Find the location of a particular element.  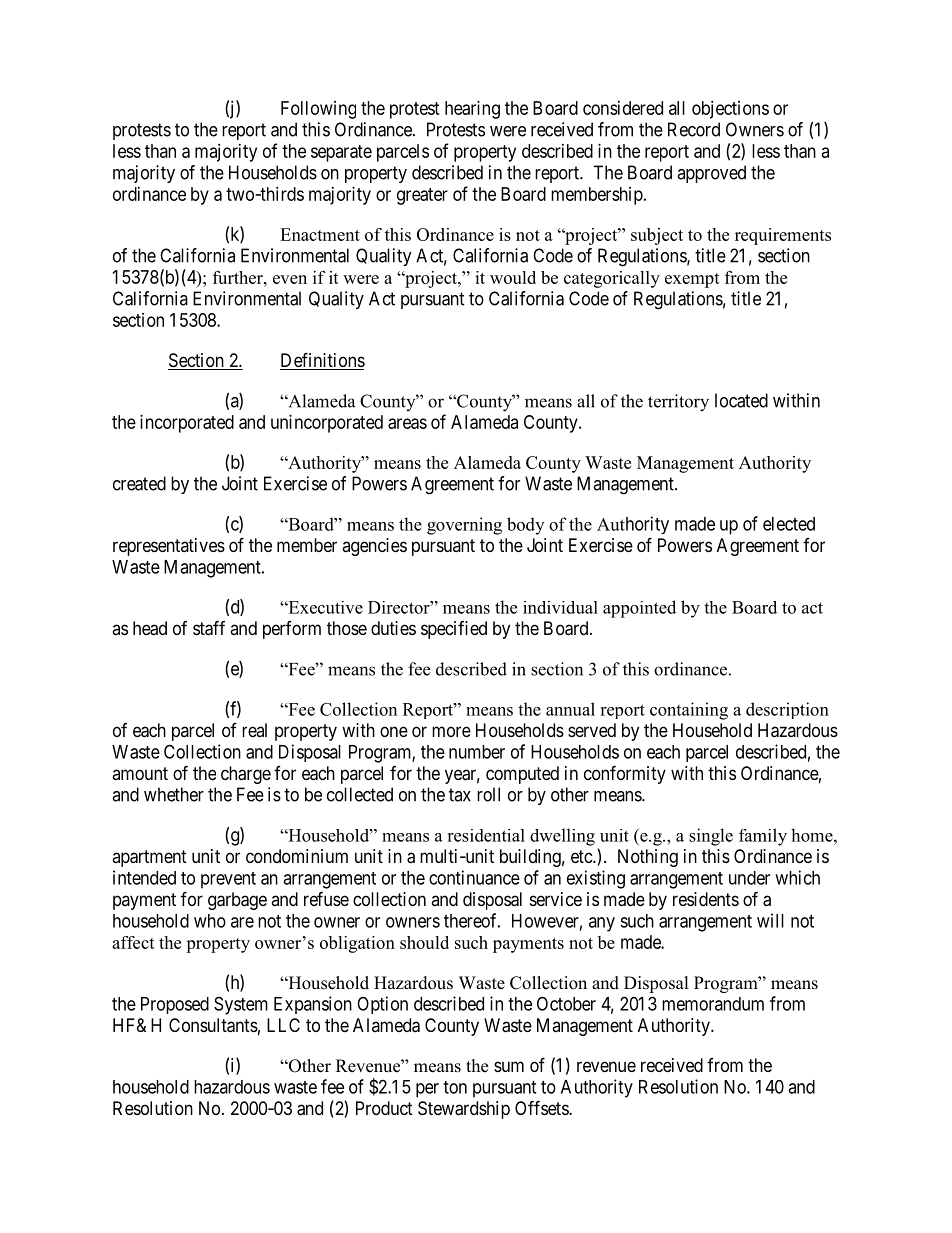

Following is located at coordinates (318, 110).
